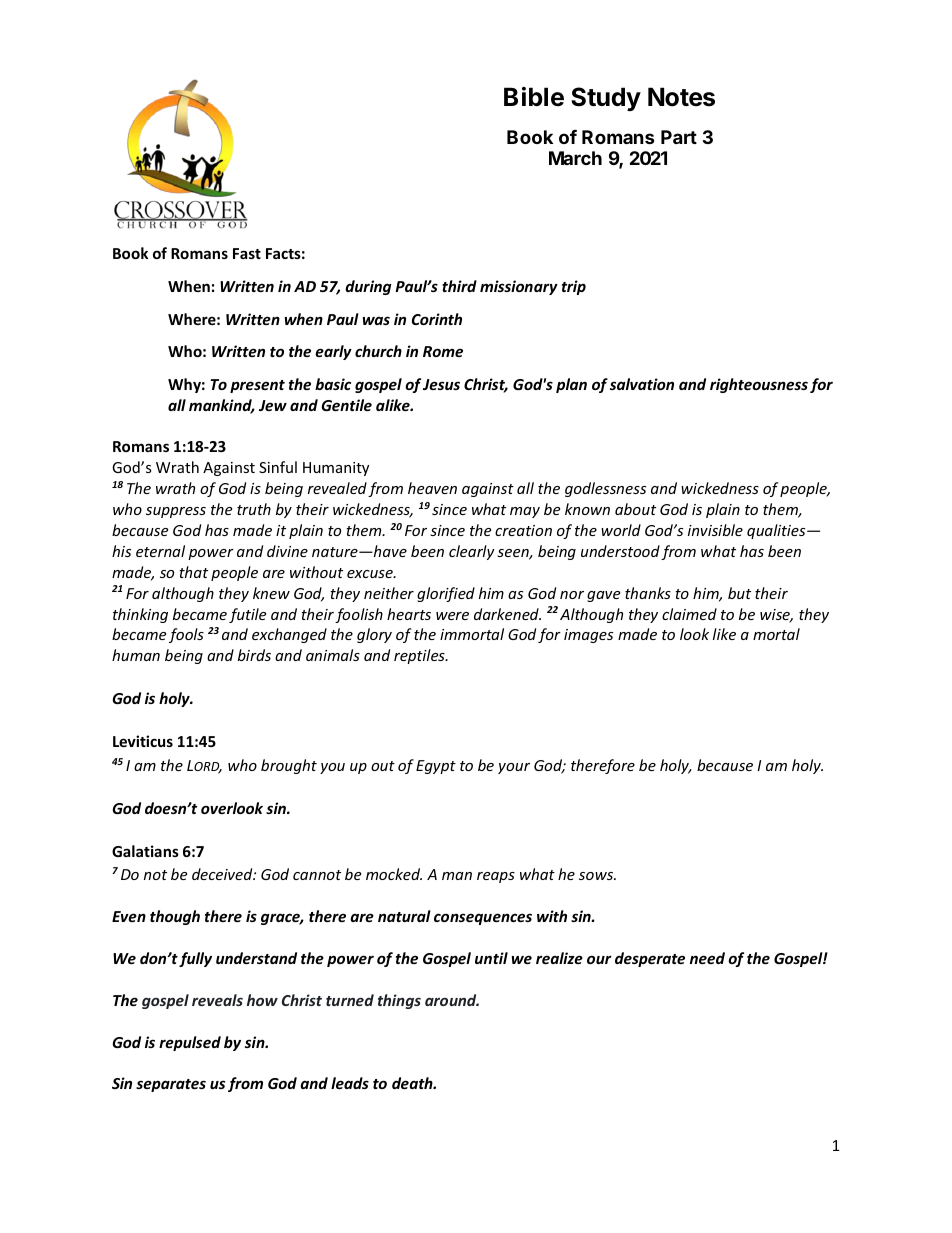 This screenshot has height=1233, width=952. I want to click on Bible, so click(534, 97).
